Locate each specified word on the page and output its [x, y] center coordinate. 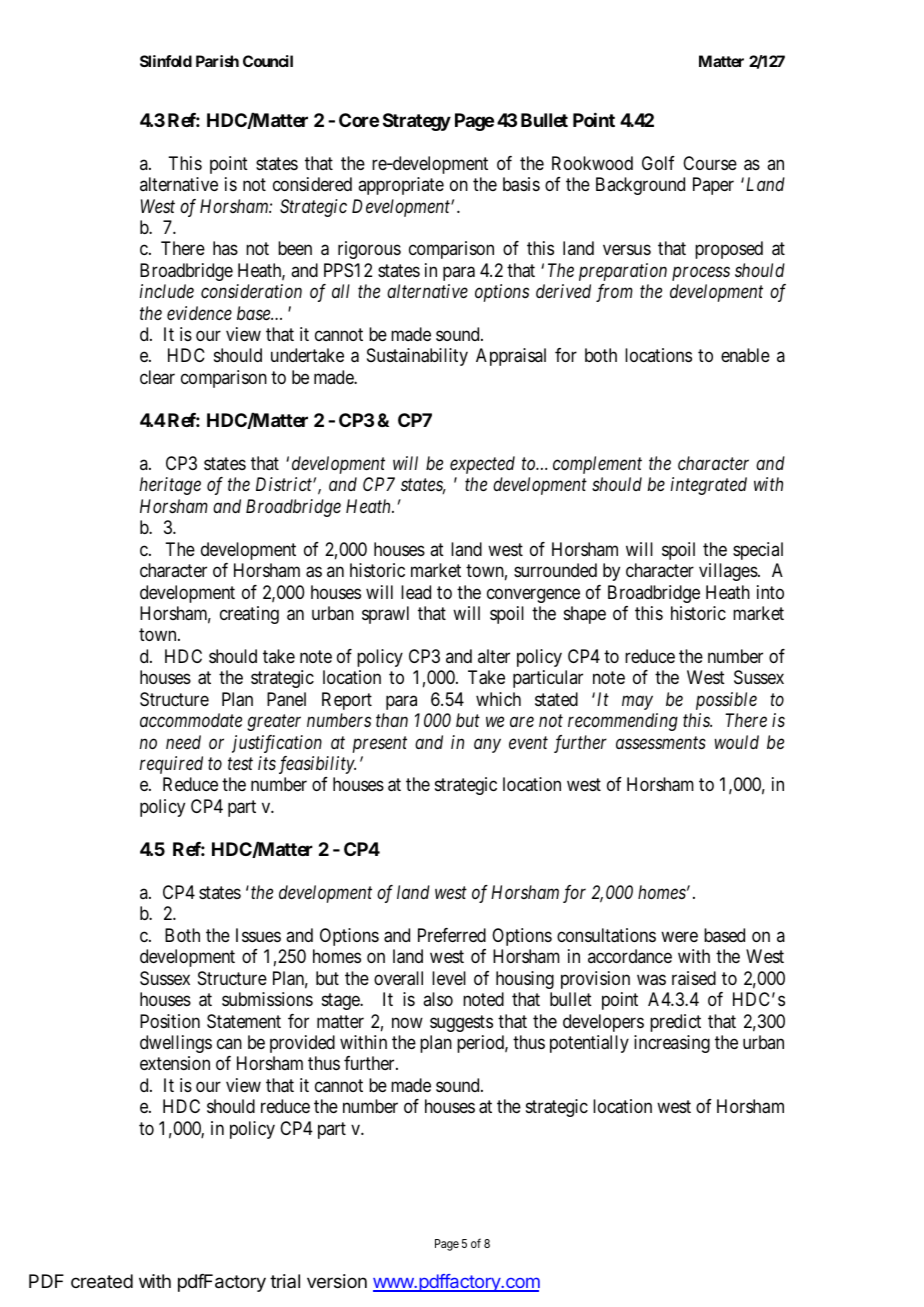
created [102, 1281]
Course [710, 163]
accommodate [191, 720]
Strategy [417, 122]
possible [726, 701]
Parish [217, 61]
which [498, 699]
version [337, 1281]
